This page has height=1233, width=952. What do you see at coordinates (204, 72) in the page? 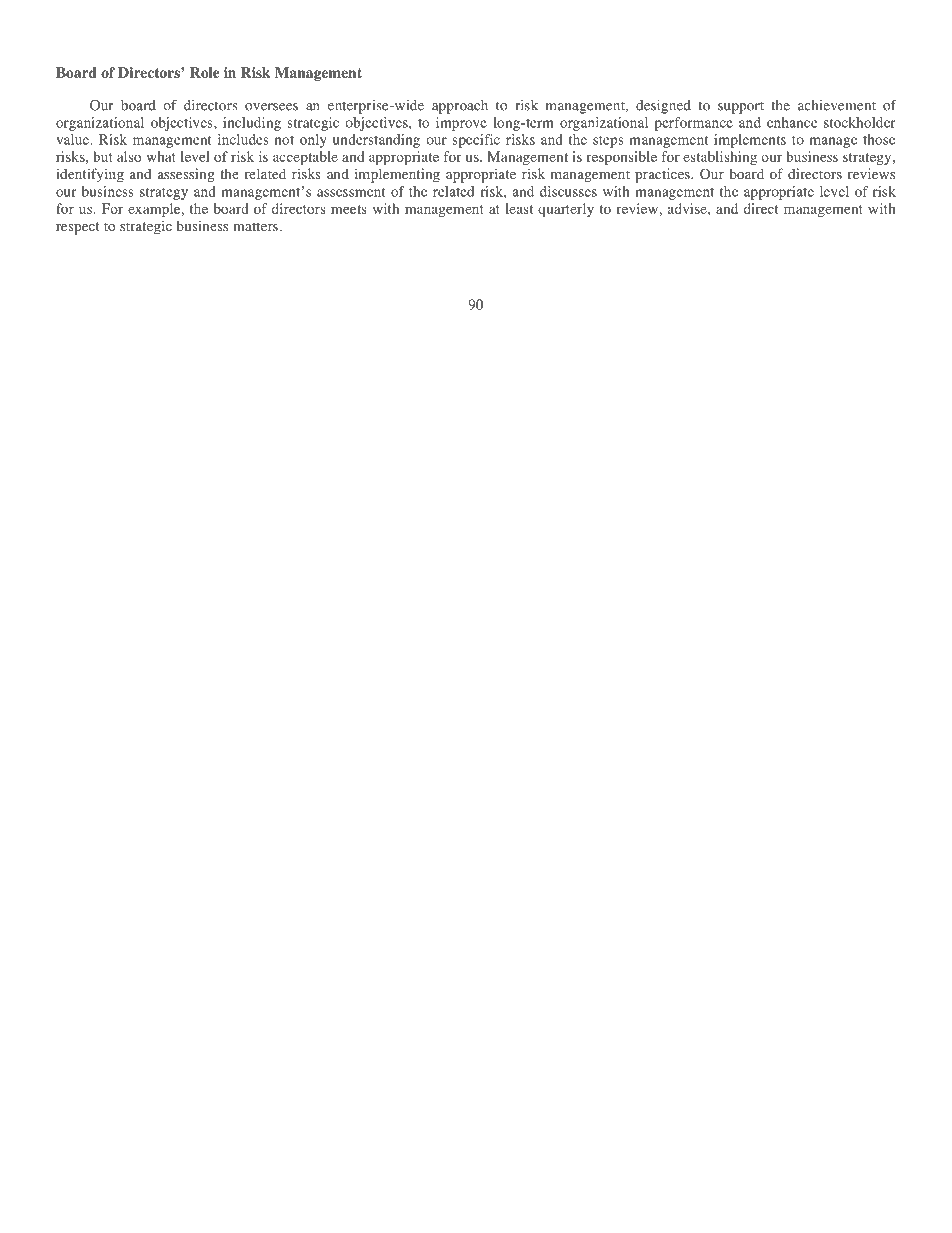
I see `Role` at bounding box center [204, 72].
